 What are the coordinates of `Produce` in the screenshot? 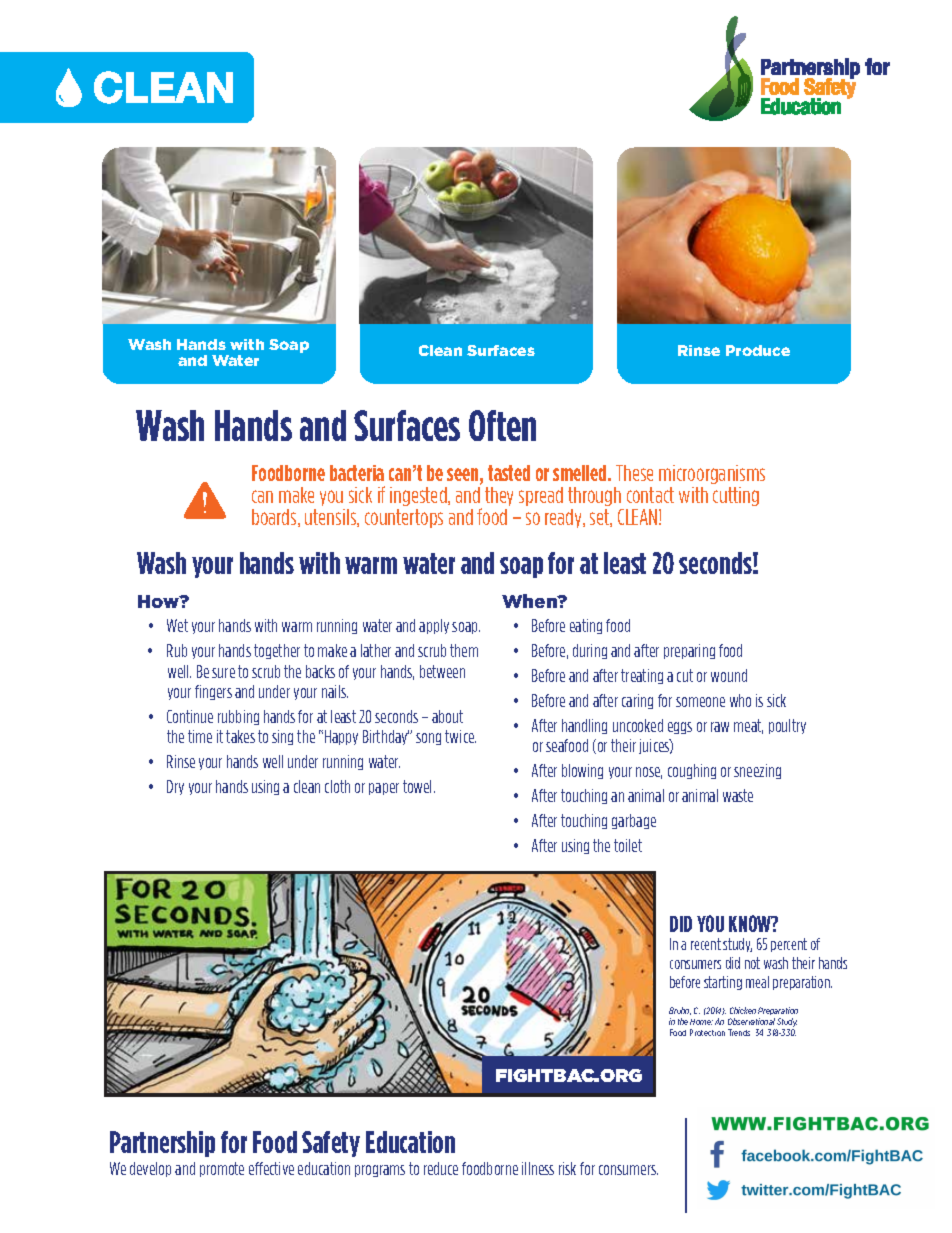 It's located at (758, 350).
